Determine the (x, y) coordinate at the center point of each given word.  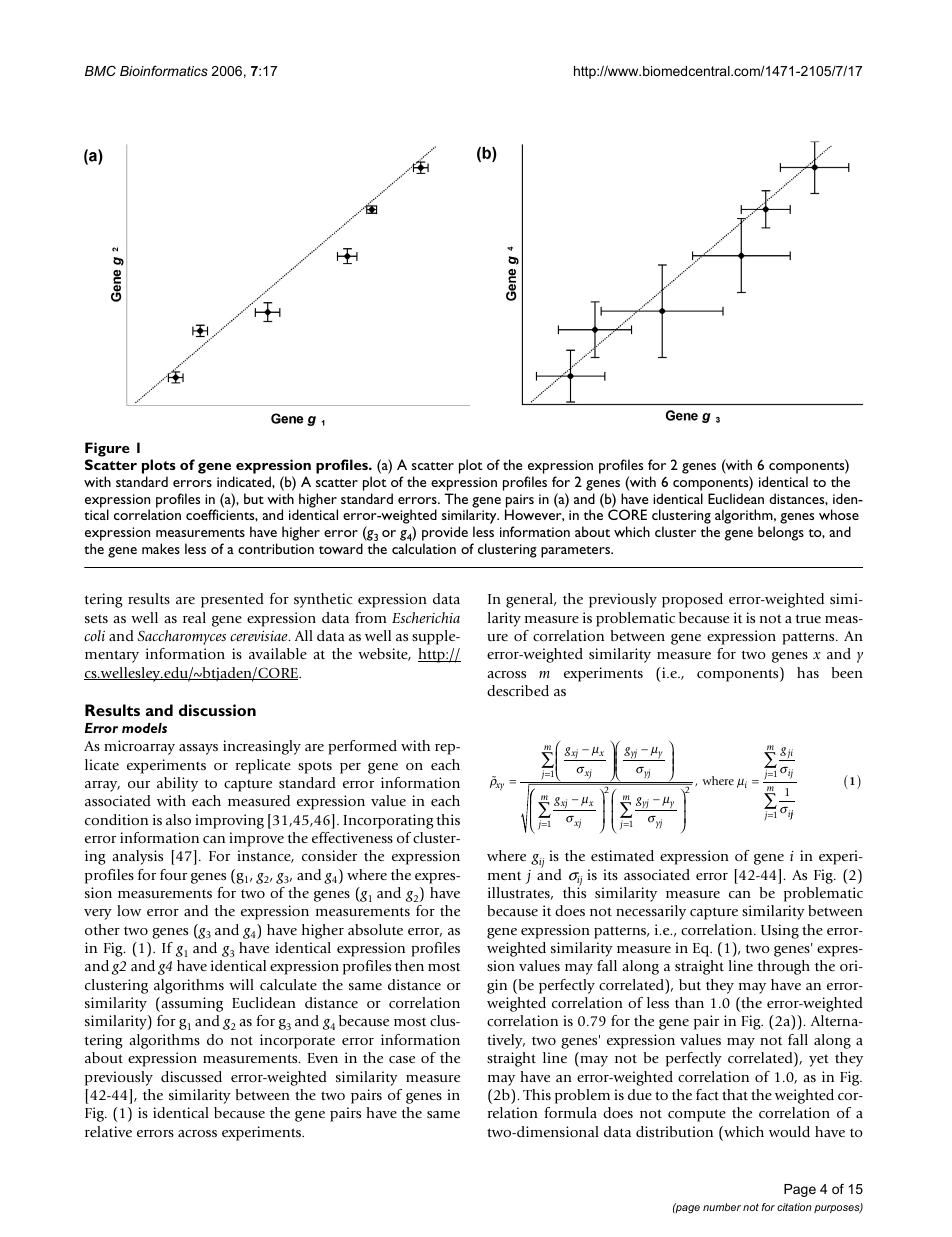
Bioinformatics (164, 70)
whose (839, 514)
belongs (781, 533)
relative (108, 1131)
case (402, 1059)
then (409, 965)
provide (445, 535)
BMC (100, 71)
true (808, 618)
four (173, 874)
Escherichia (426, 617)
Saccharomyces (182, 637)
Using (780, 931)
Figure (107, 451)
